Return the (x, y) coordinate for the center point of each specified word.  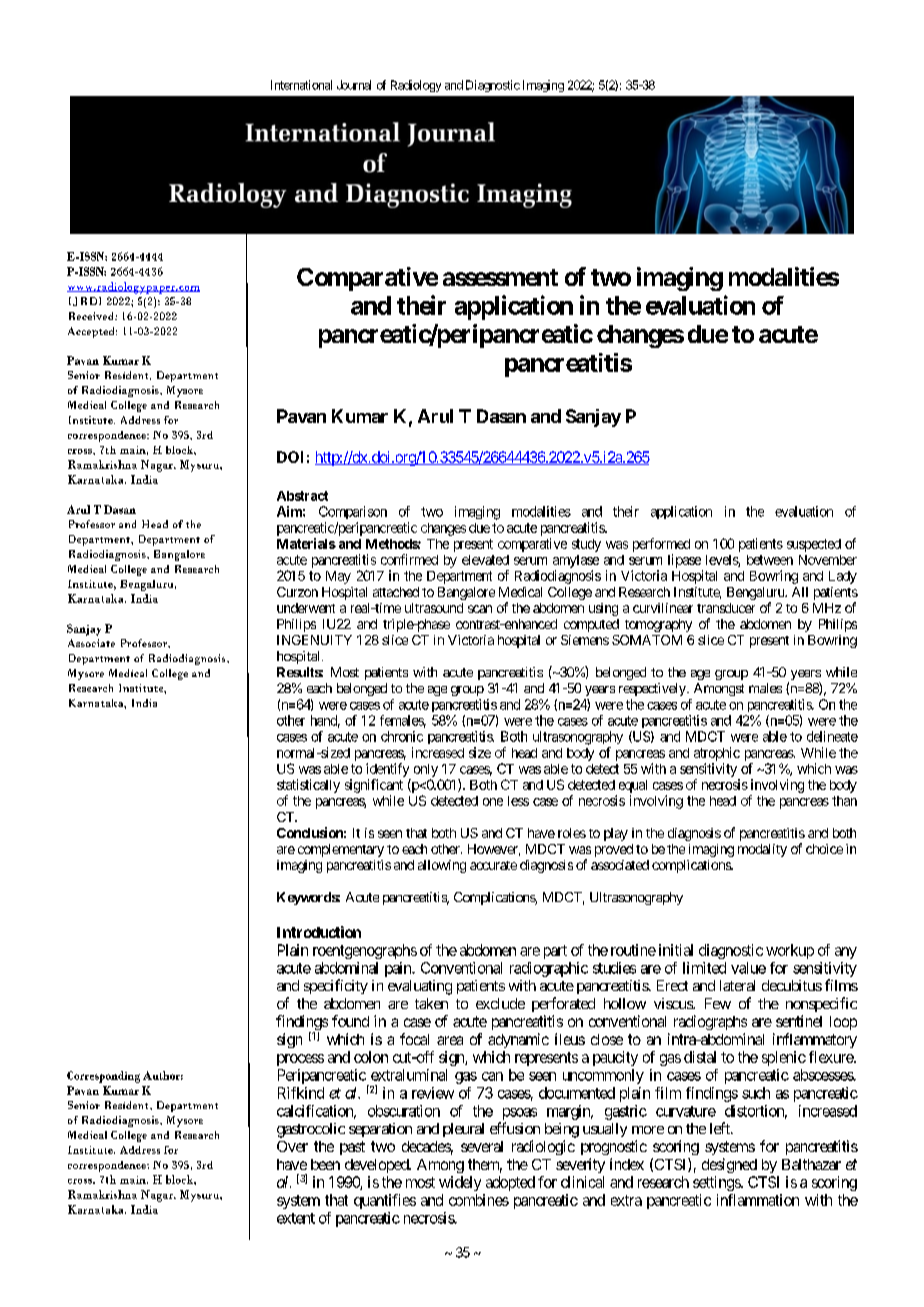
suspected (814, 545)
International (301, 85)
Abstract (302, 496)
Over (292, 1146)
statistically (308, 786)
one (493, 802)
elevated (485, 560)
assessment (500, 277)
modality (762, 850)
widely (460, 1183)
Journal (354, 85)
